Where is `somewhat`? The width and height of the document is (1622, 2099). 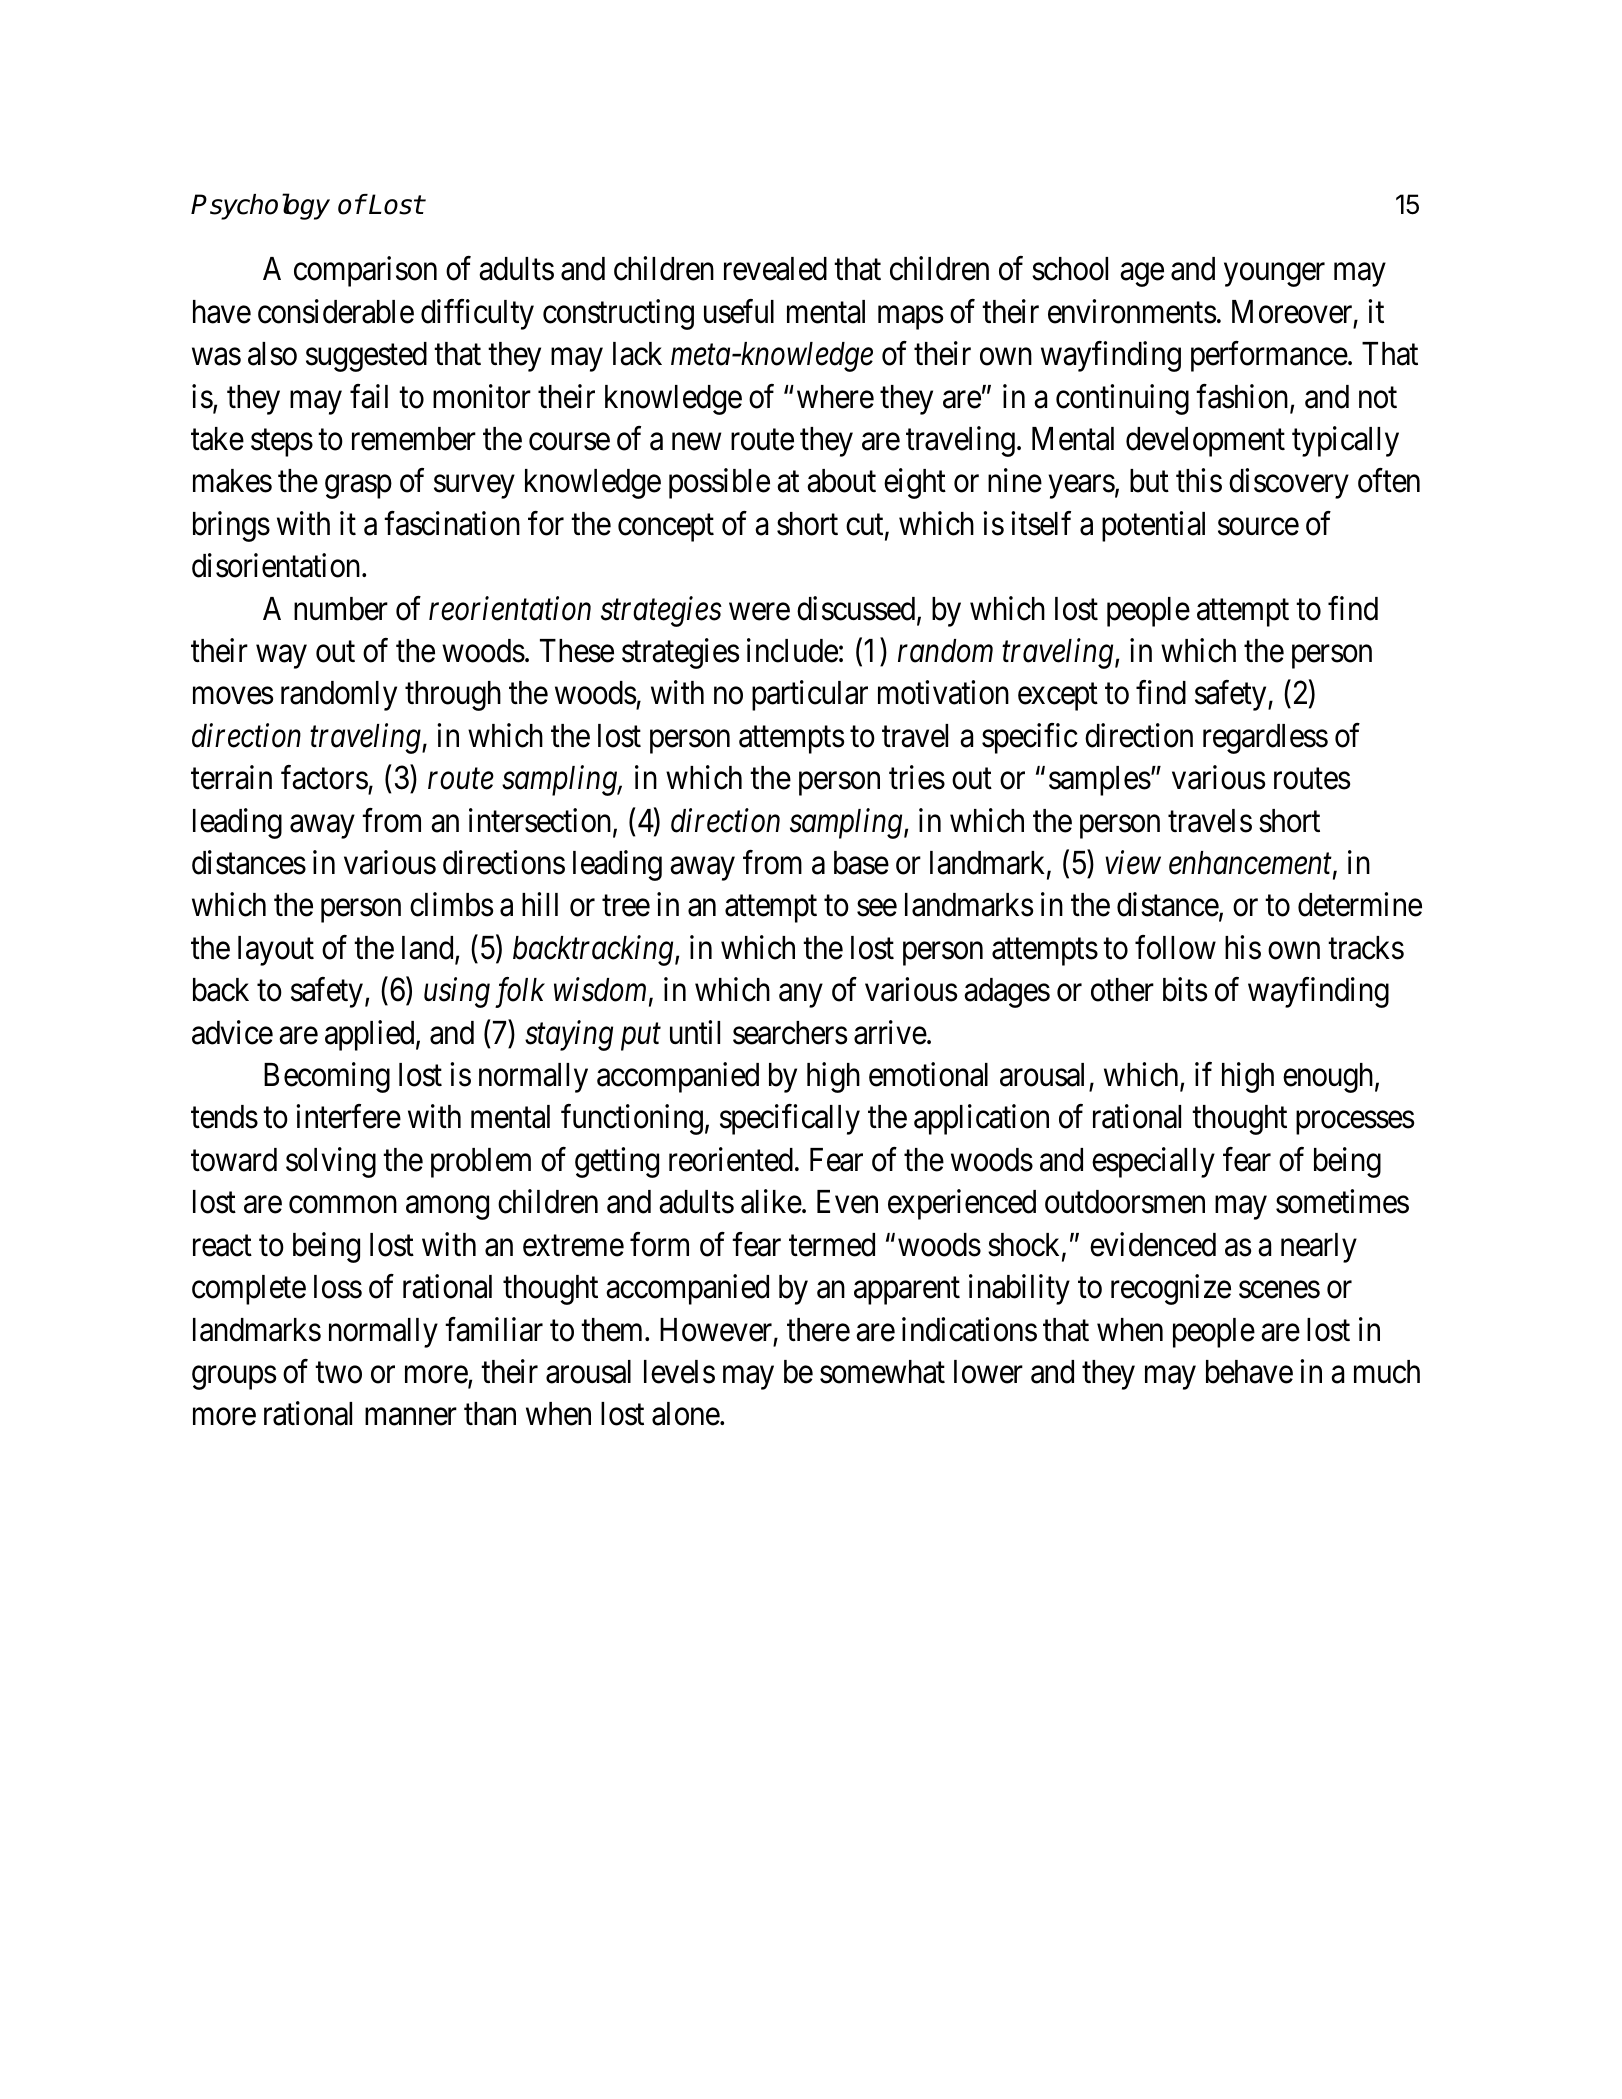
somewhat is located at coordinates (882, 1372).
